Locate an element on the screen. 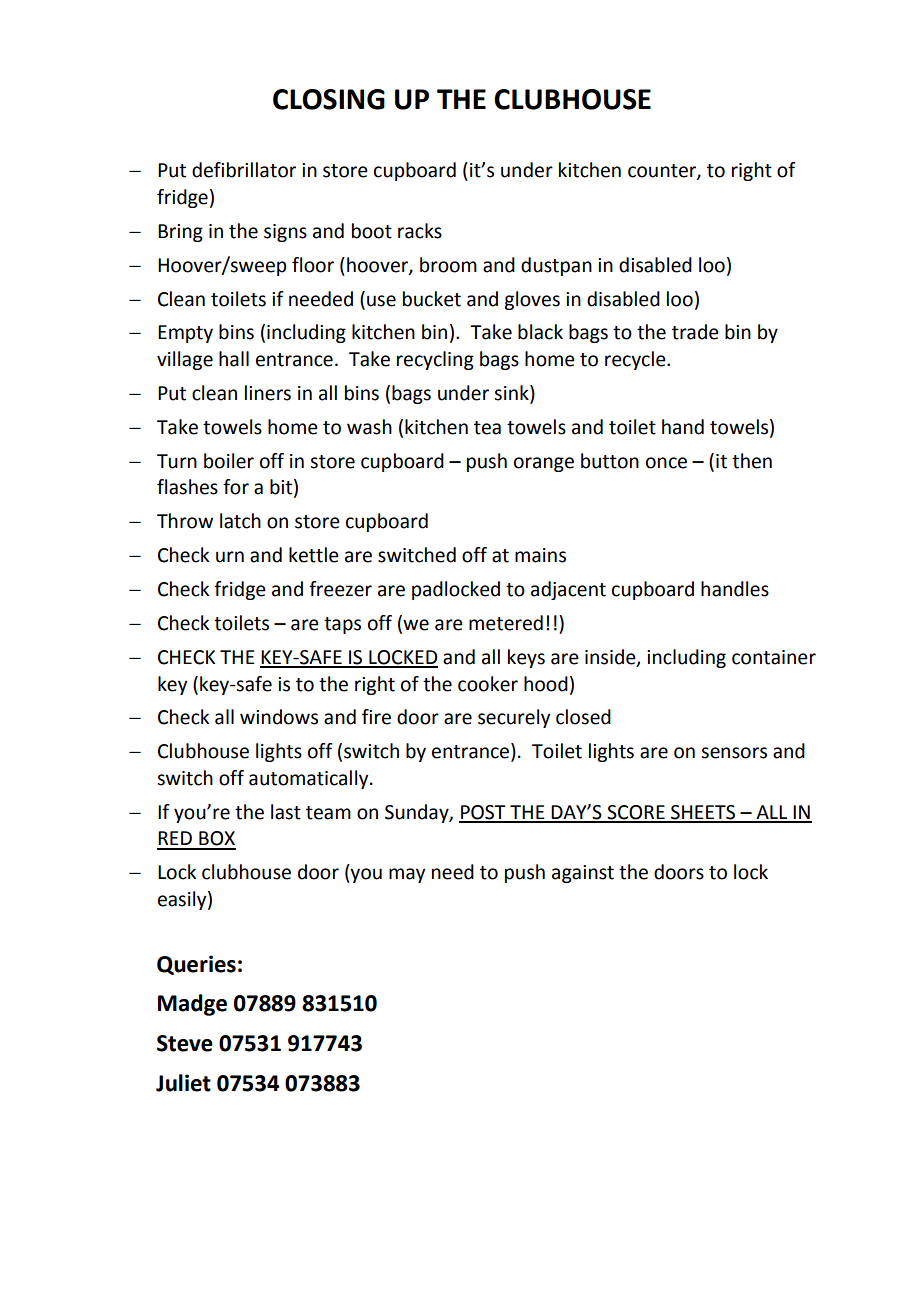 This screenshot has width=924, height=1308. once is located at coordinates (666, 463).
